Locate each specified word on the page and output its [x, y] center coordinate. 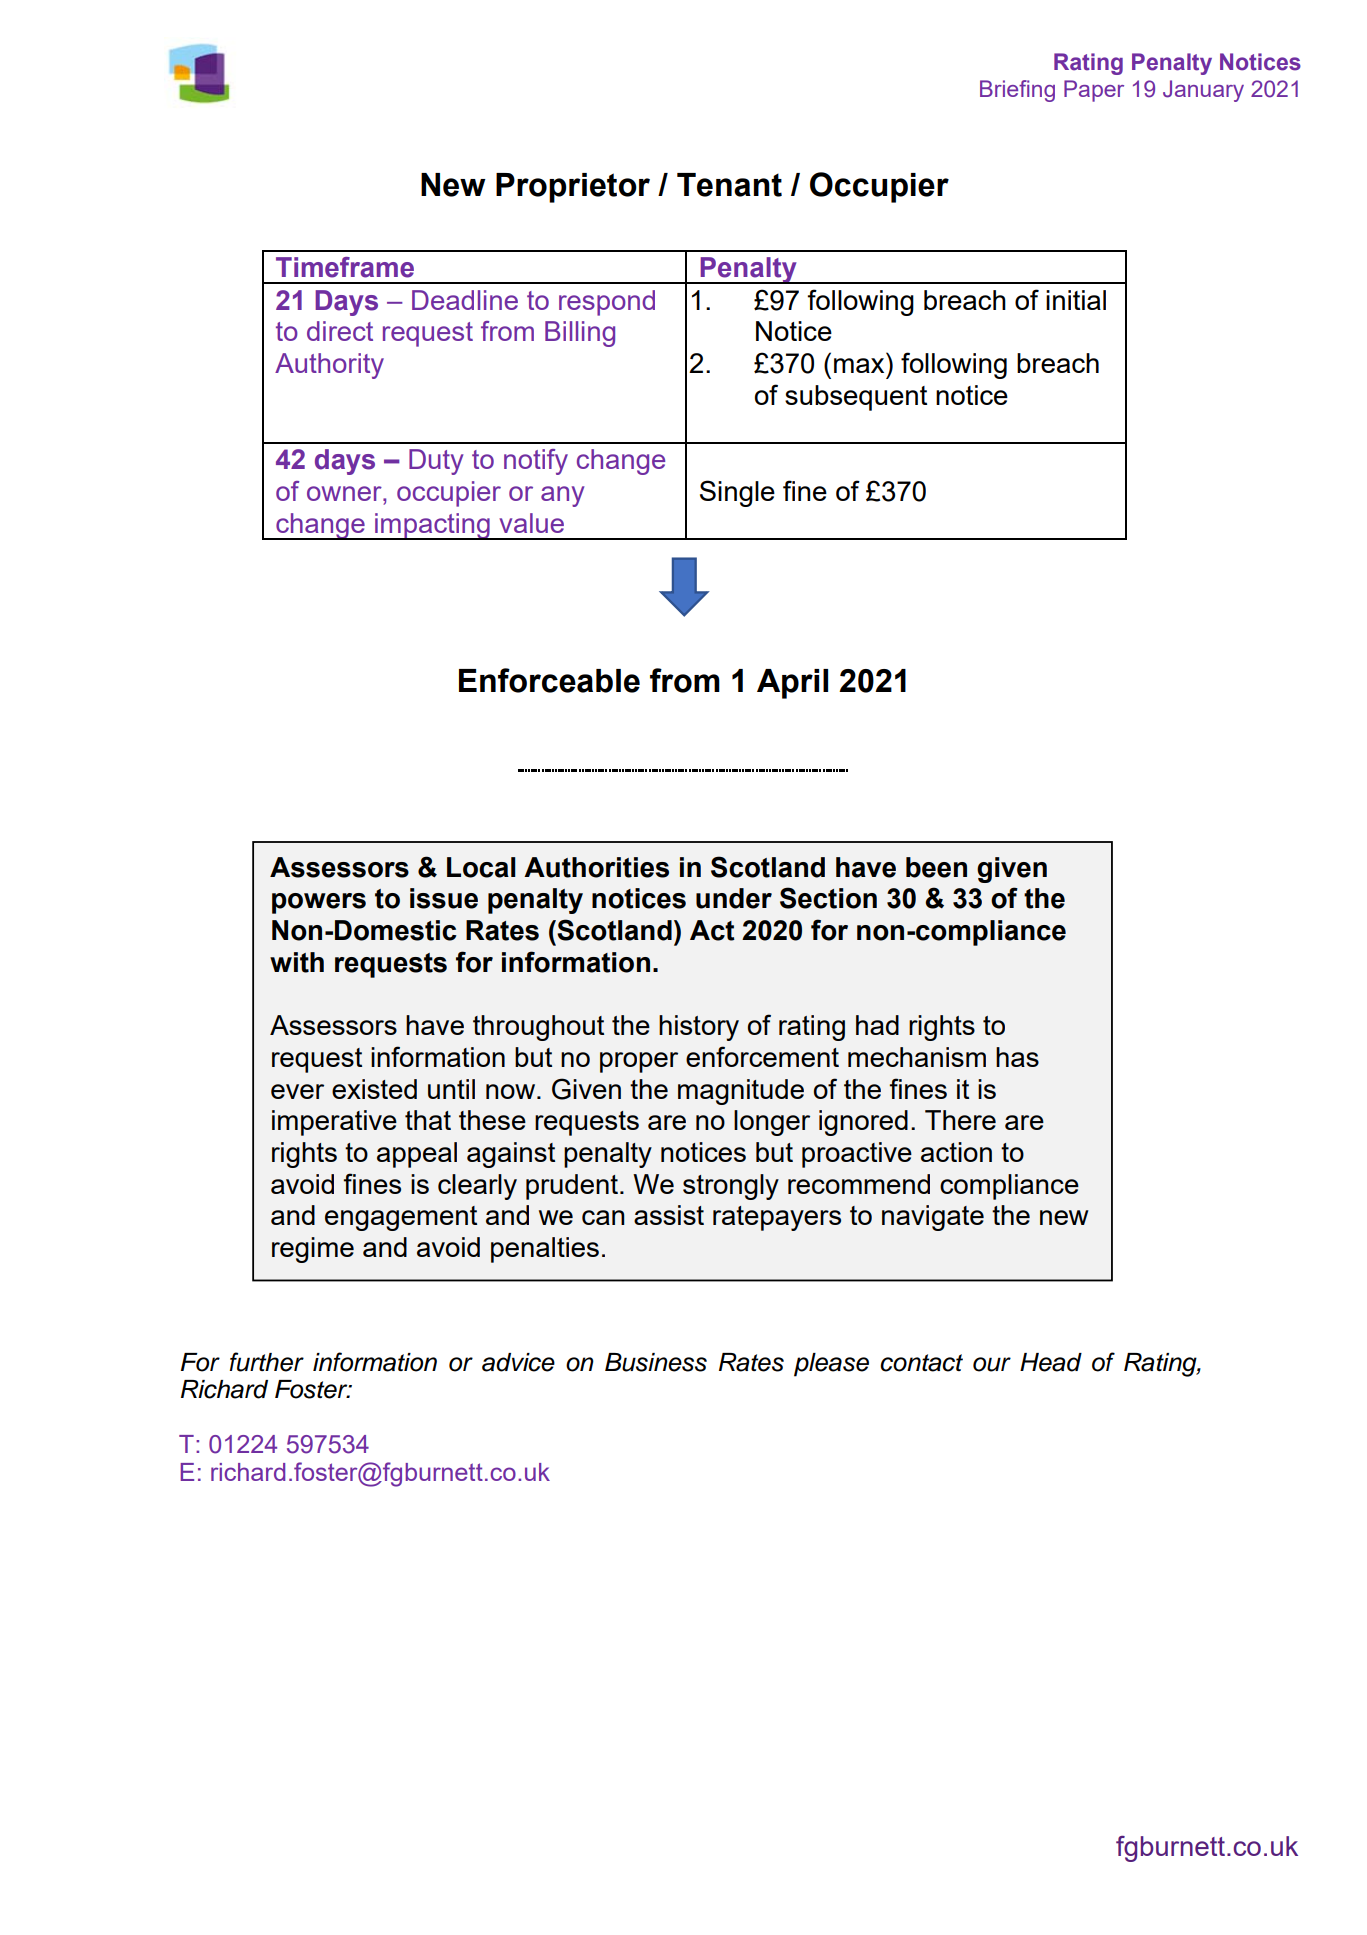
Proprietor [573, 188]
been [936, 867]
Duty [436, 462]
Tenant [729, 185]
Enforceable [549, 680]
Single [737, 493]
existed [374, 1089]
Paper [1094, 91]
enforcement [762, 1056]
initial [1076, 300]
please [831, 1365]
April [792, 684]
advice [518, 1362]
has [1017, 1057]
